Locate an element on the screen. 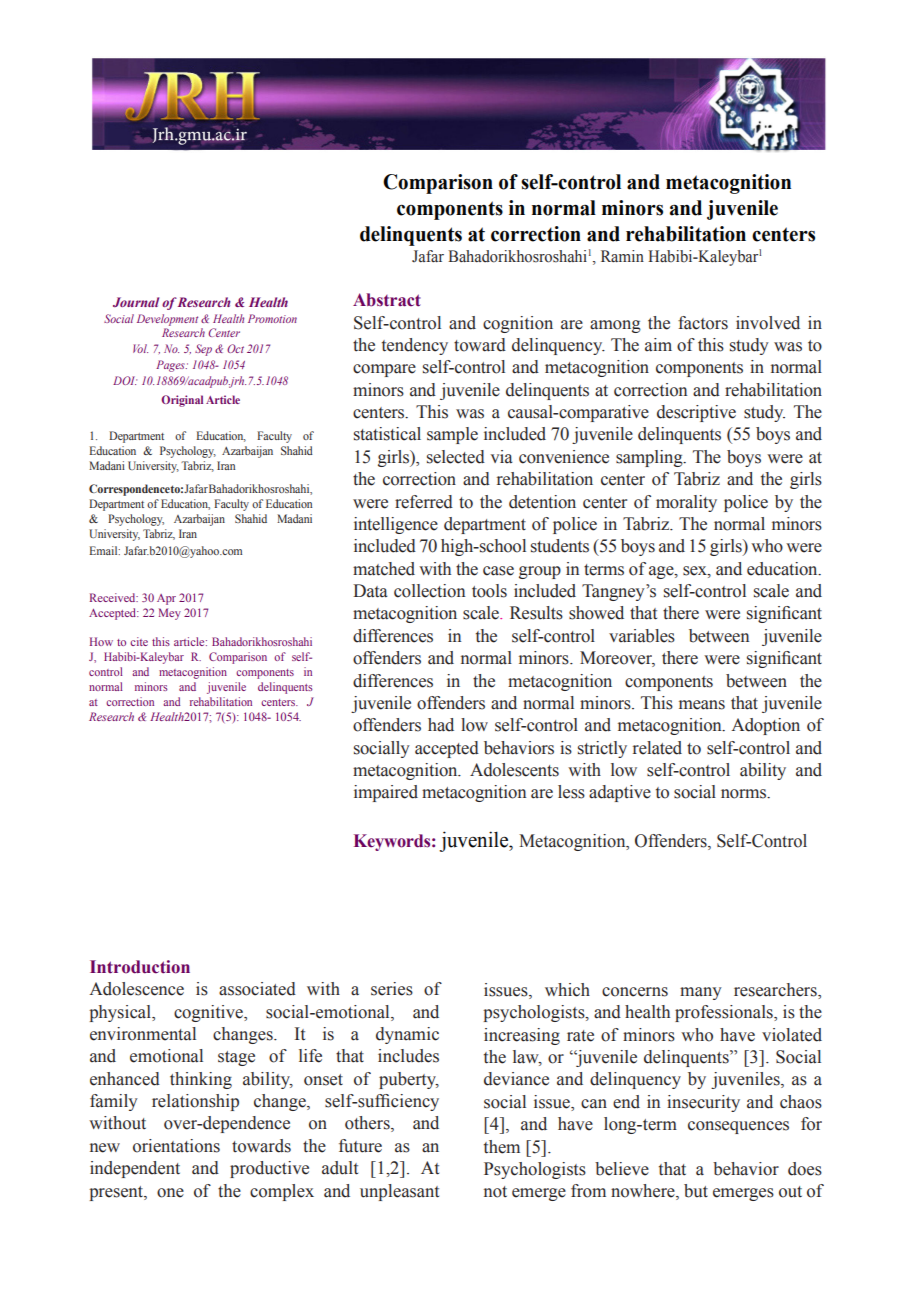 This screenshot has width=924, height=1308. Abstract is located at coordinates (387, 300).
